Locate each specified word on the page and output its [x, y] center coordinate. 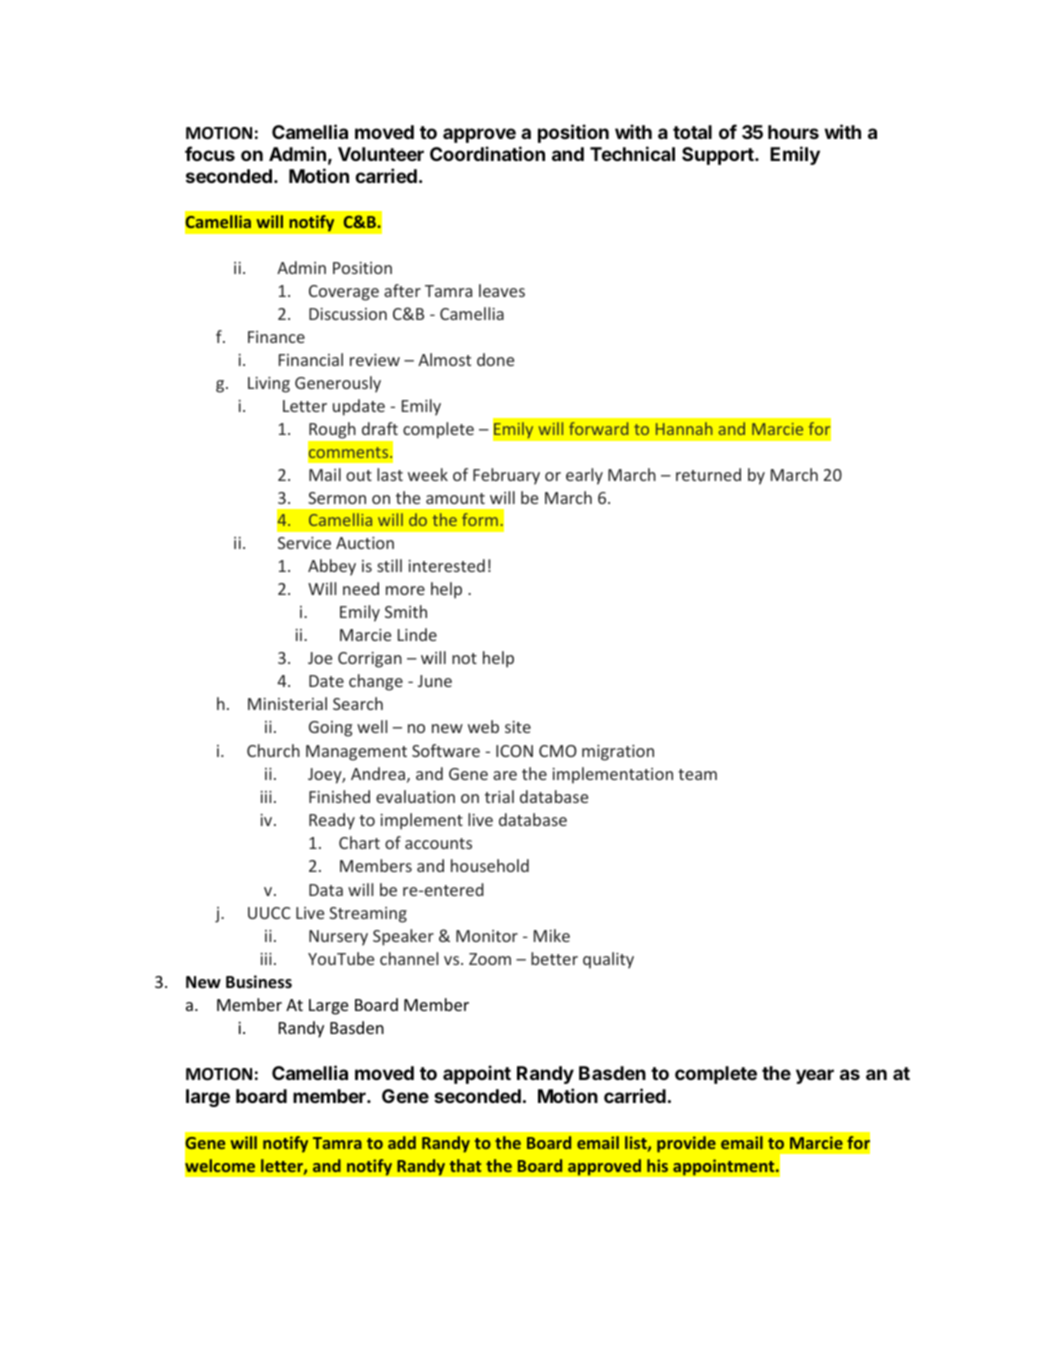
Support [719, 156]
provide [686, 1144]
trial [499, 796]
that [465, 1165]
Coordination [487, 153]
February [506, 476]
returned [708, 474]
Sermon [337, 498]
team [697, 774]
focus [210, 153]
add [402, 1142]
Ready [332, 821]
